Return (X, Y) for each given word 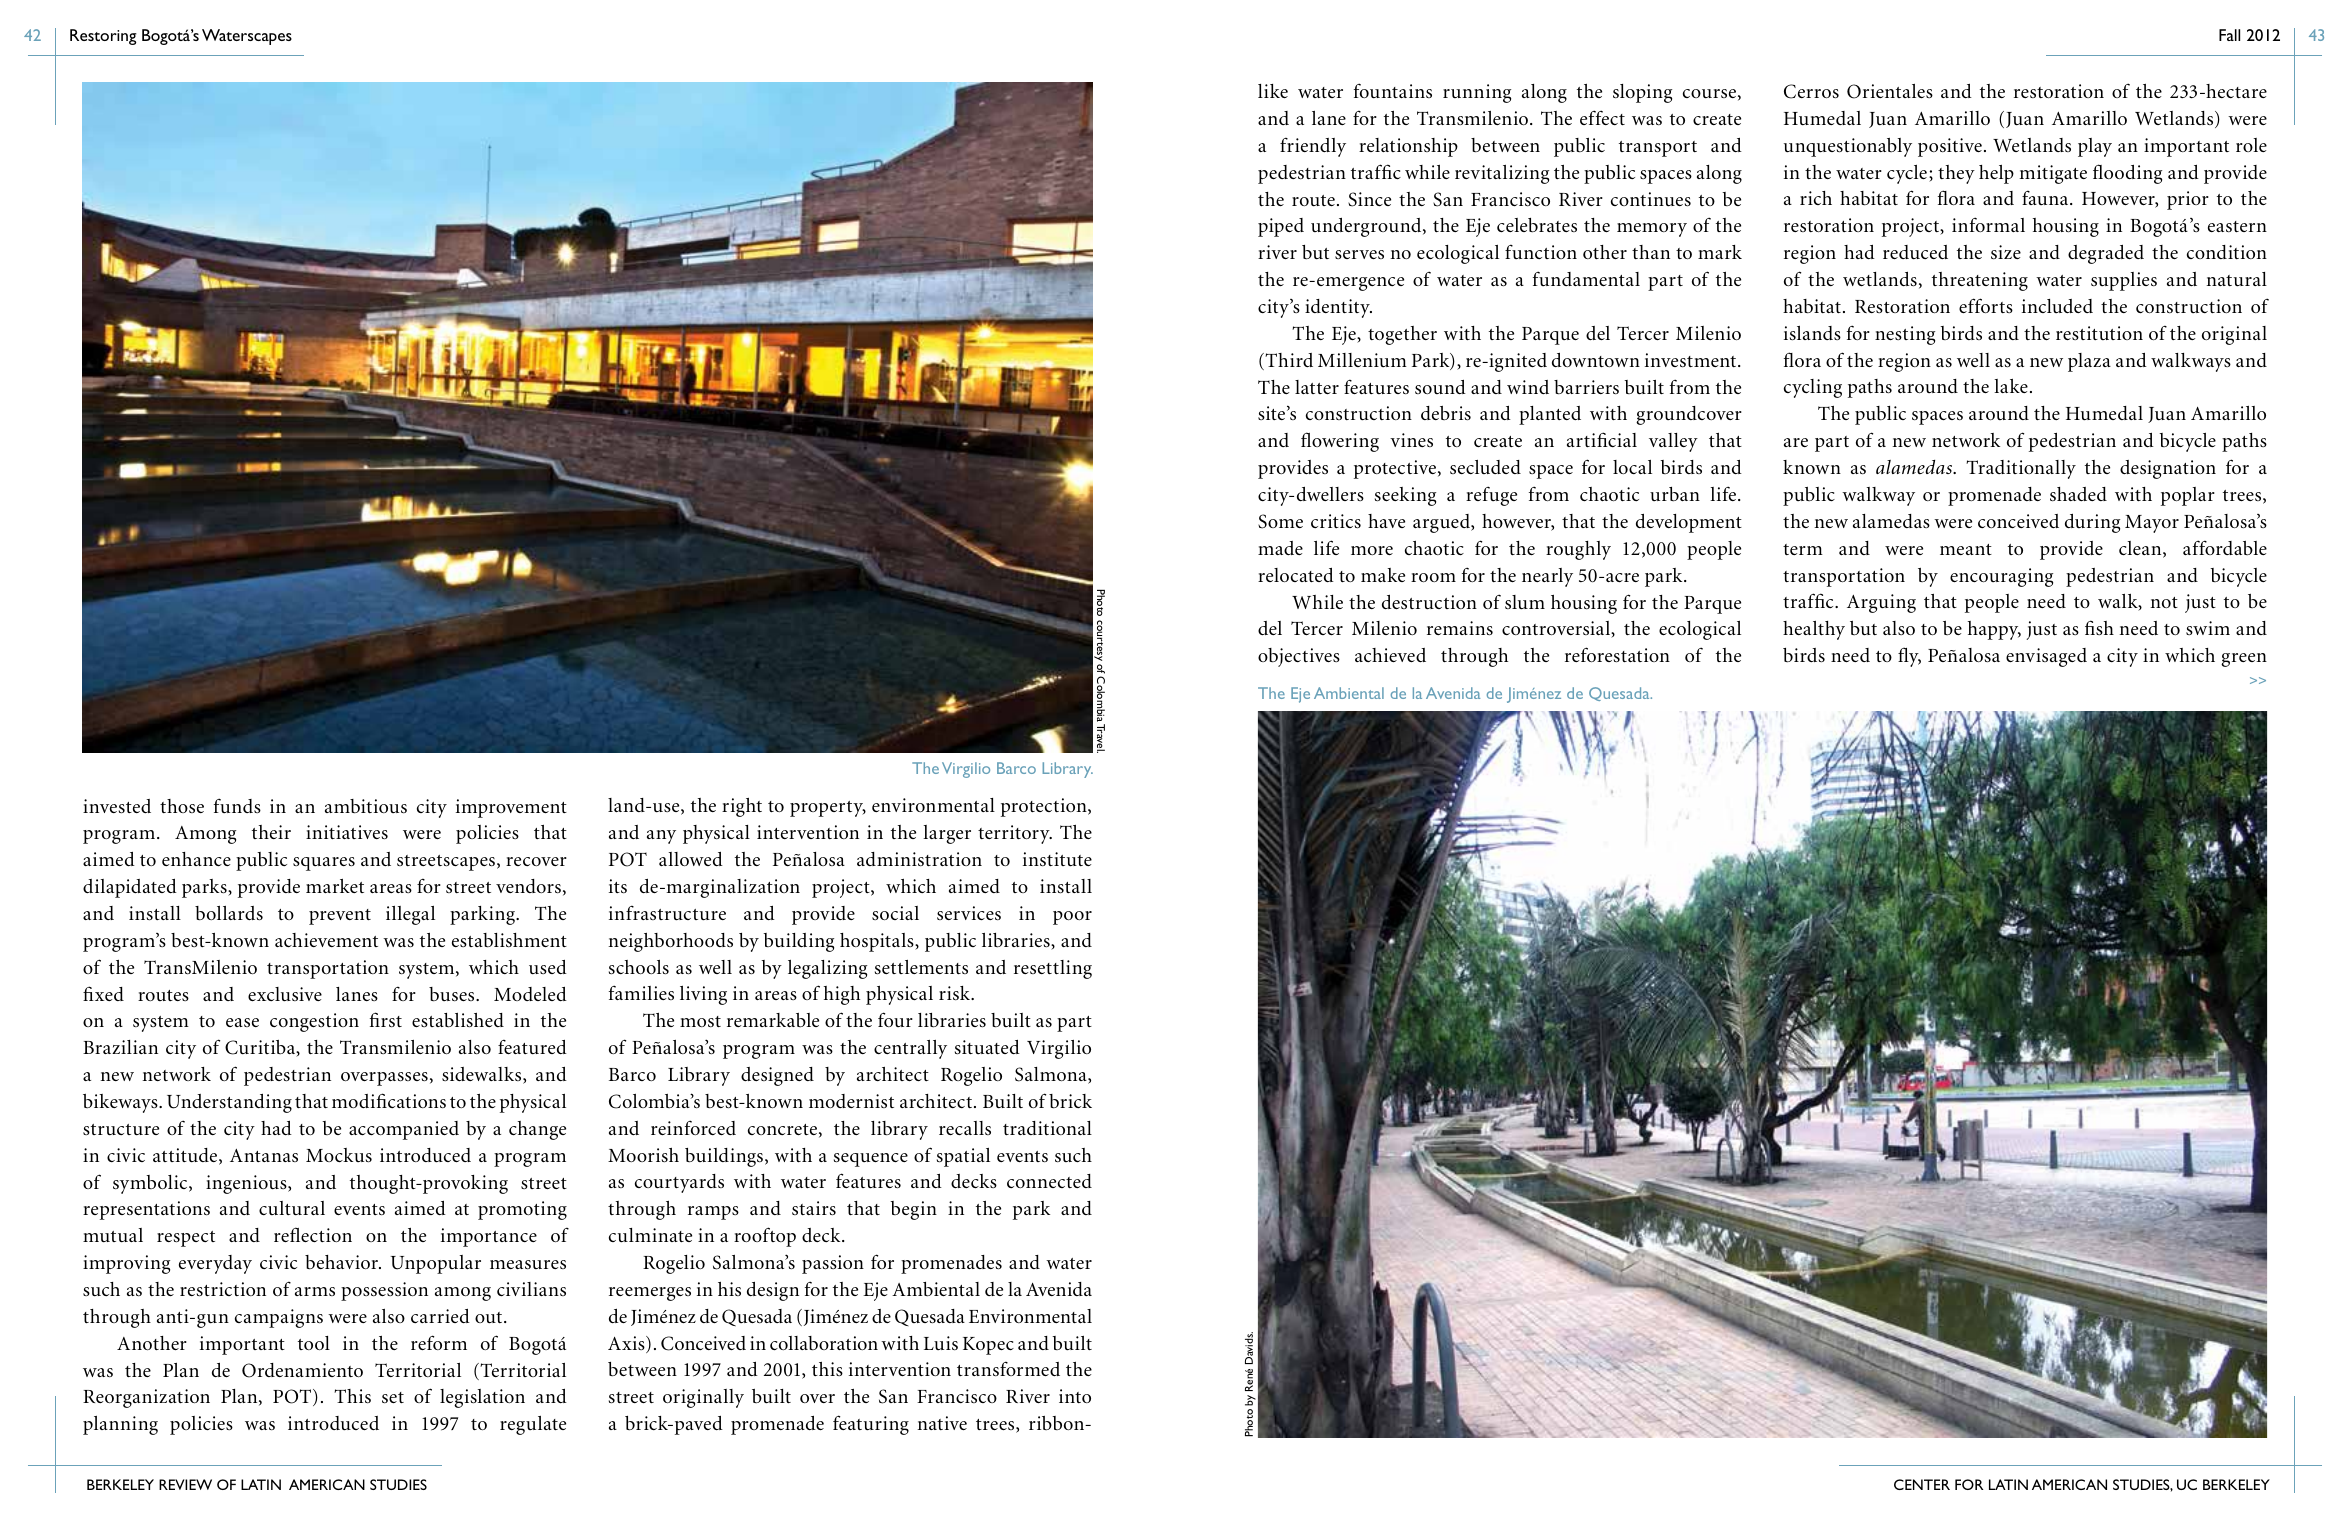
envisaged (2046, 657)
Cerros (1811, 91)
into (1075, 1396)
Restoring (103, 37)
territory (1015, 834)
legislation (482, 1398)
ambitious (366, 806)
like (1273, 91)
